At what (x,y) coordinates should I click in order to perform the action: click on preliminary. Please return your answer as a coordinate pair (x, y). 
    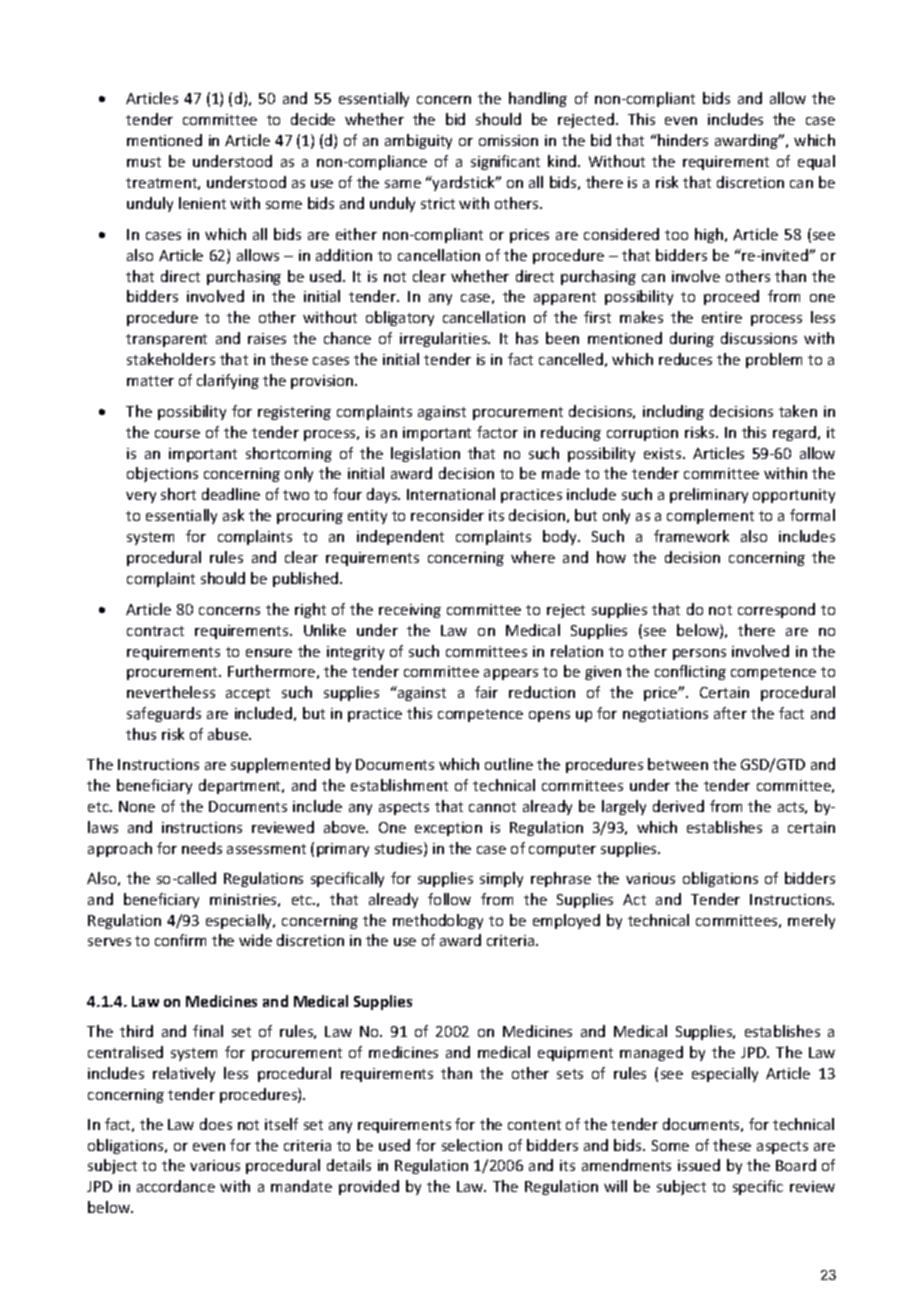
    Looking at the image, I should click on (709, 495).
